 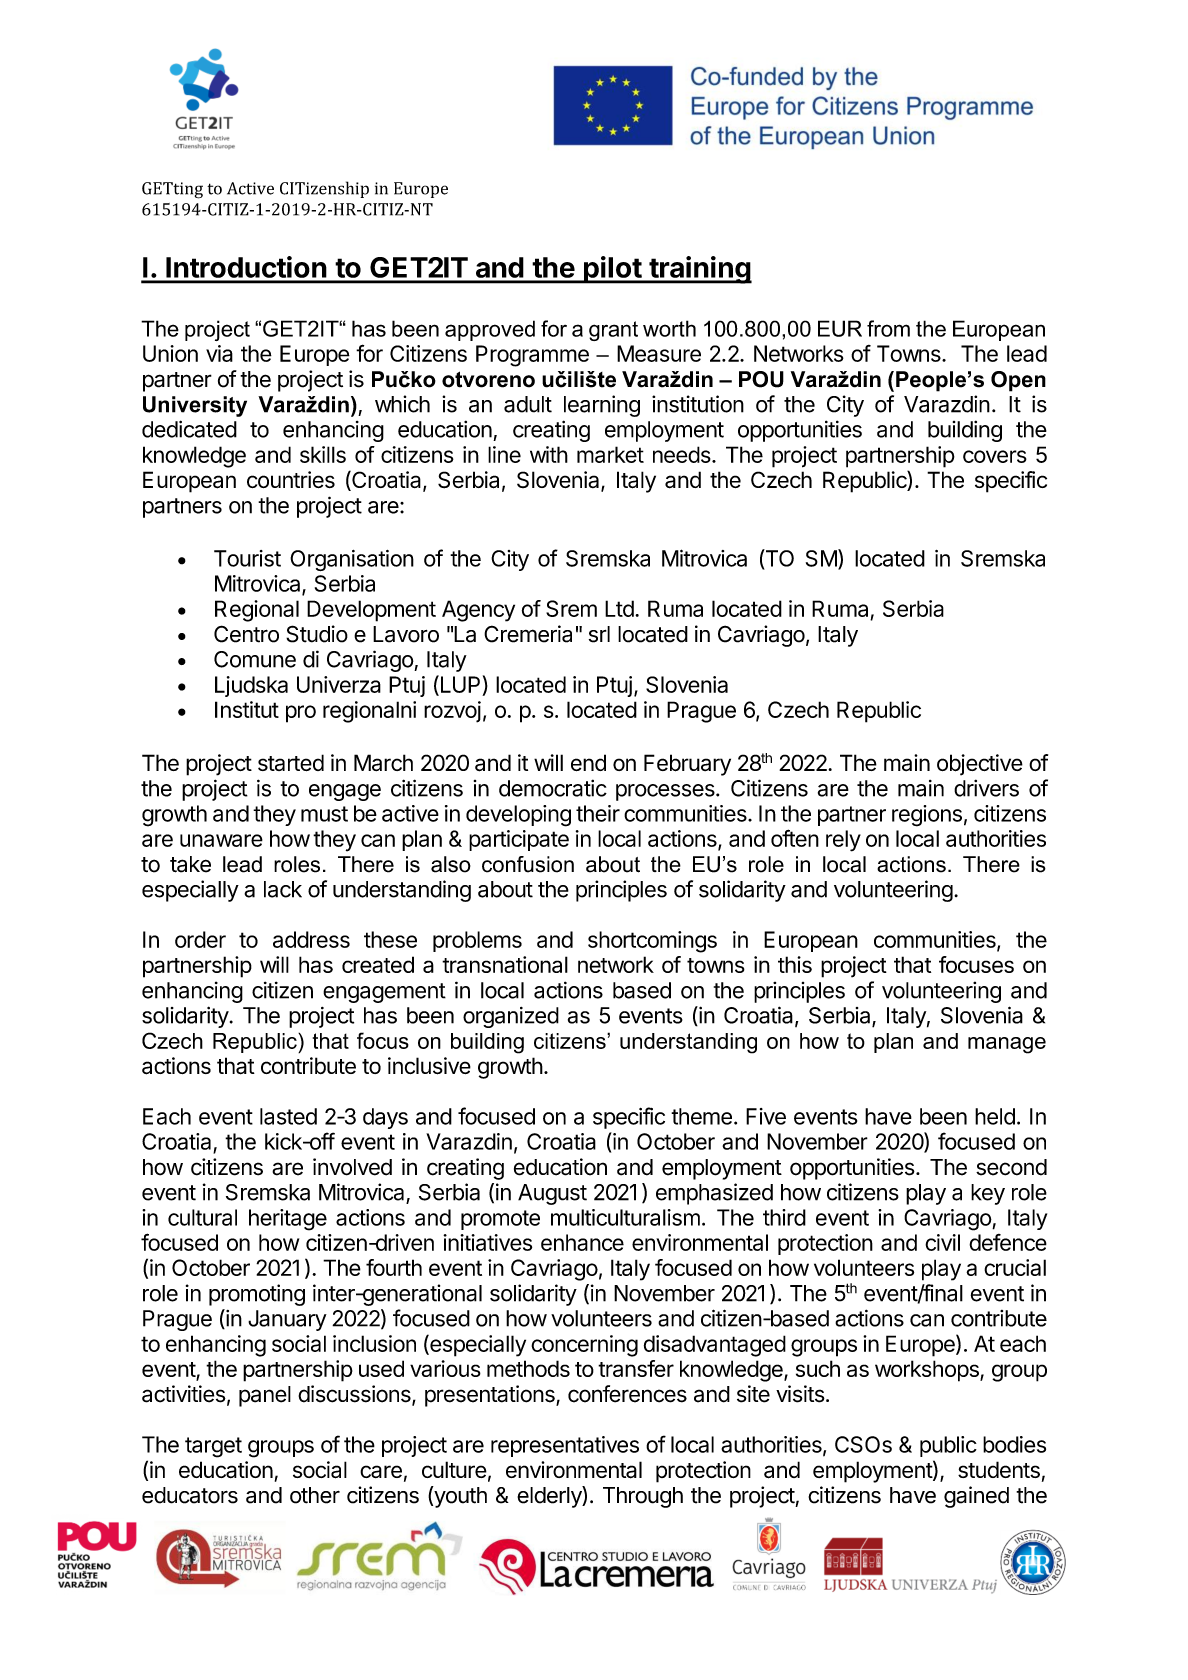 What do you see at coordinates (976, 1497) in the screenshot?
I see `gained` at bounding box center [976, 1497].
